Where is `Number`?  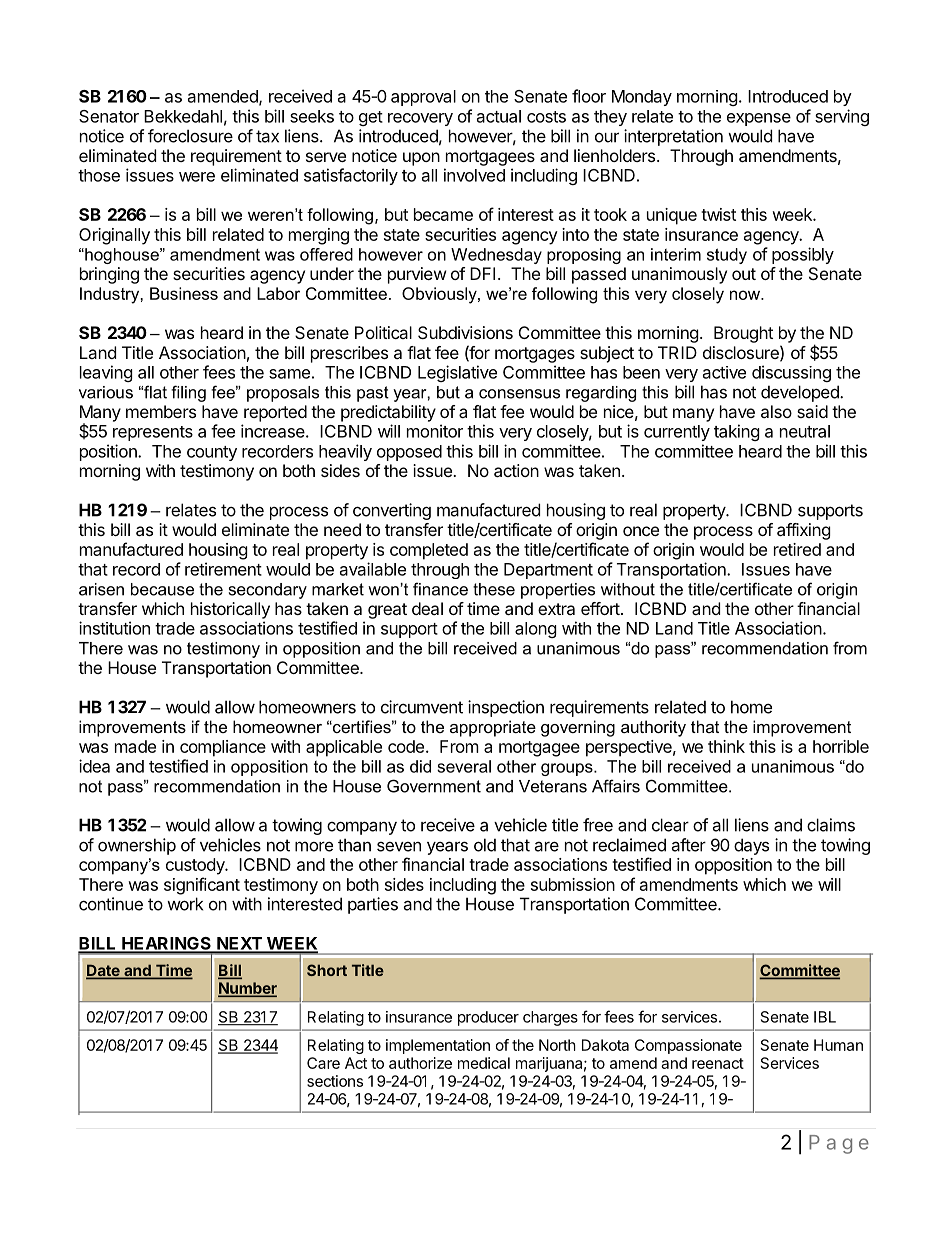
Number is located at coordinates (247, 989).
